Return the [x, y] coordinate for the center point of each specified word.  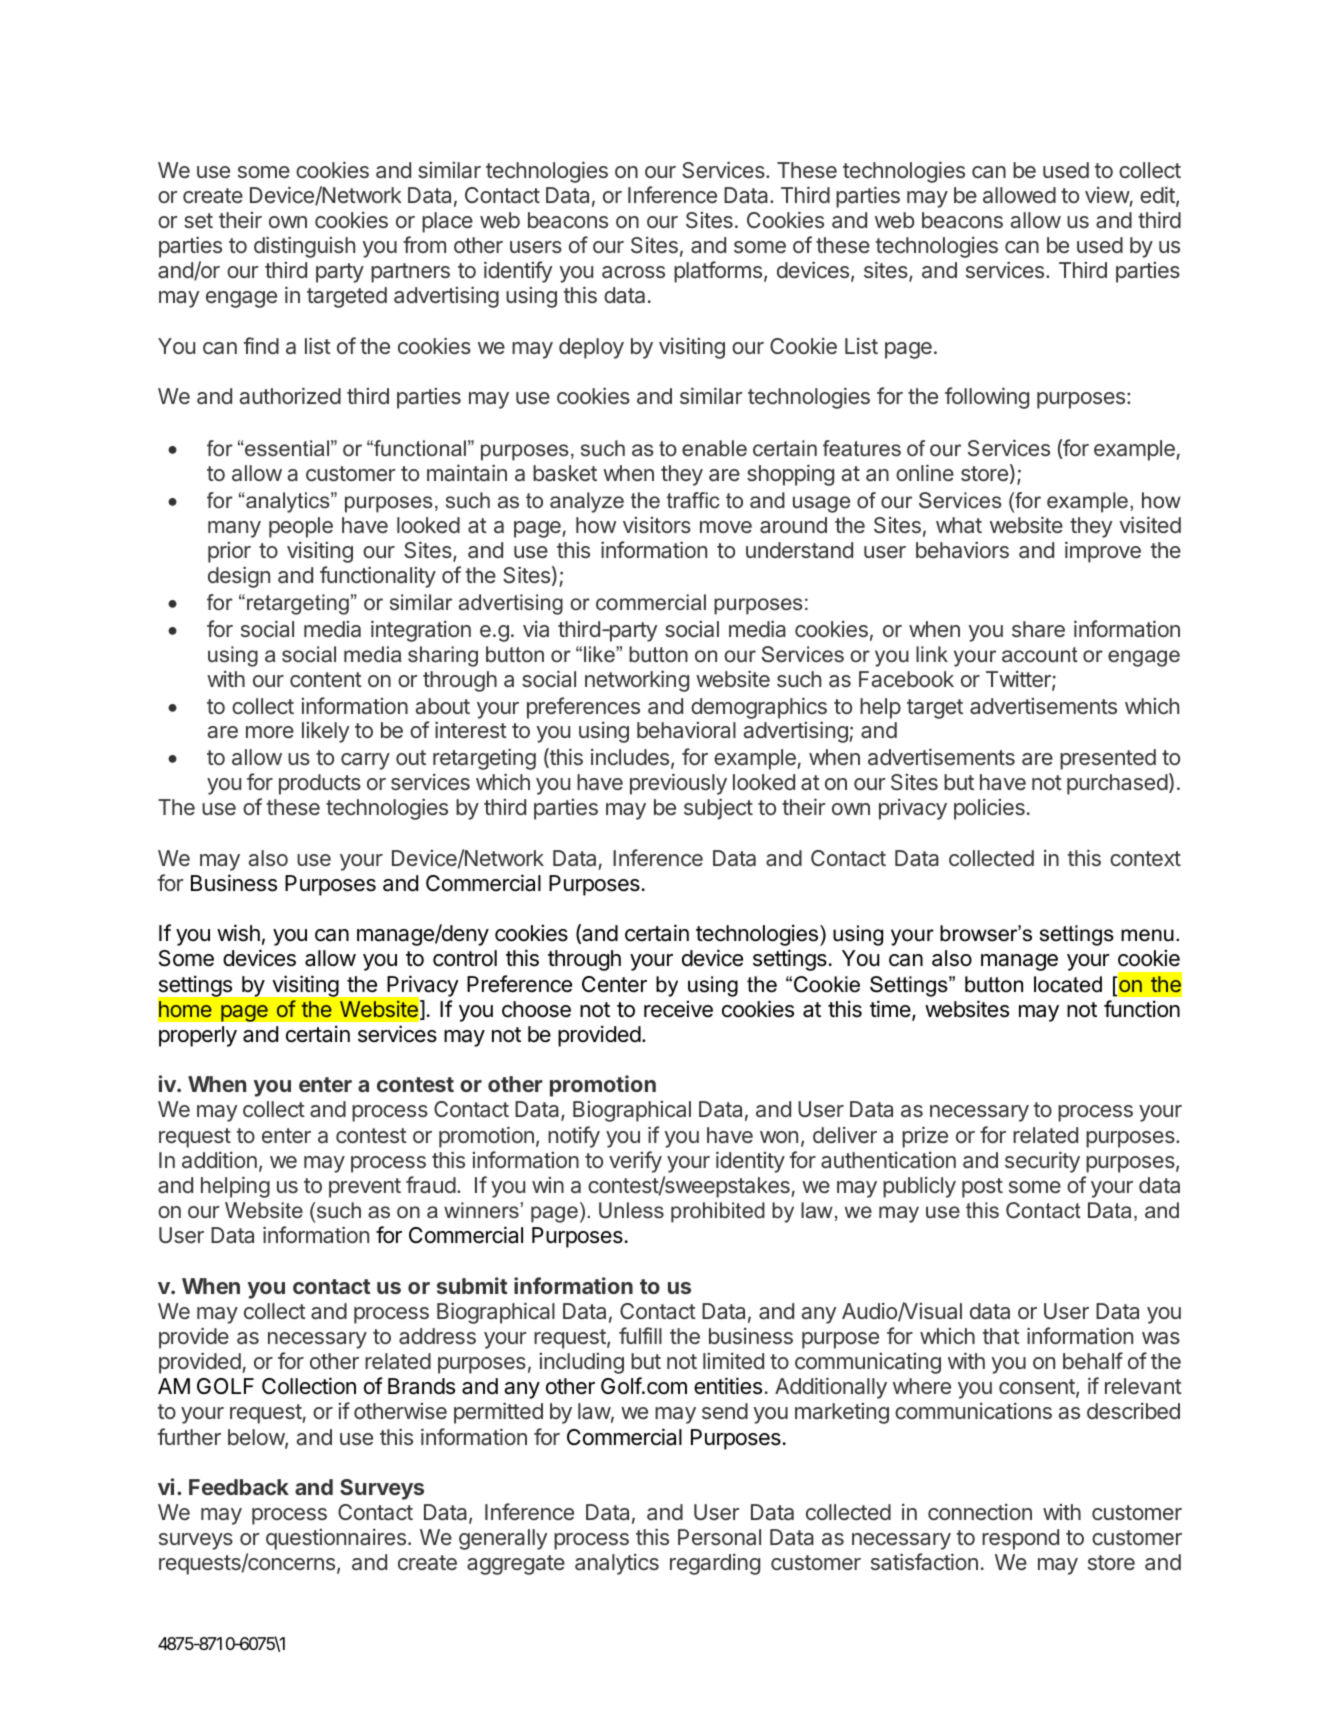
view [1107, 195]
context [1145, 858]
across [633, 272]
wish [238, 933]
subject [718, 809]
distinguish [304, 247]
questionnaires [336, 1539]
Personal [719, 1537]
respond [1020, 1539]
